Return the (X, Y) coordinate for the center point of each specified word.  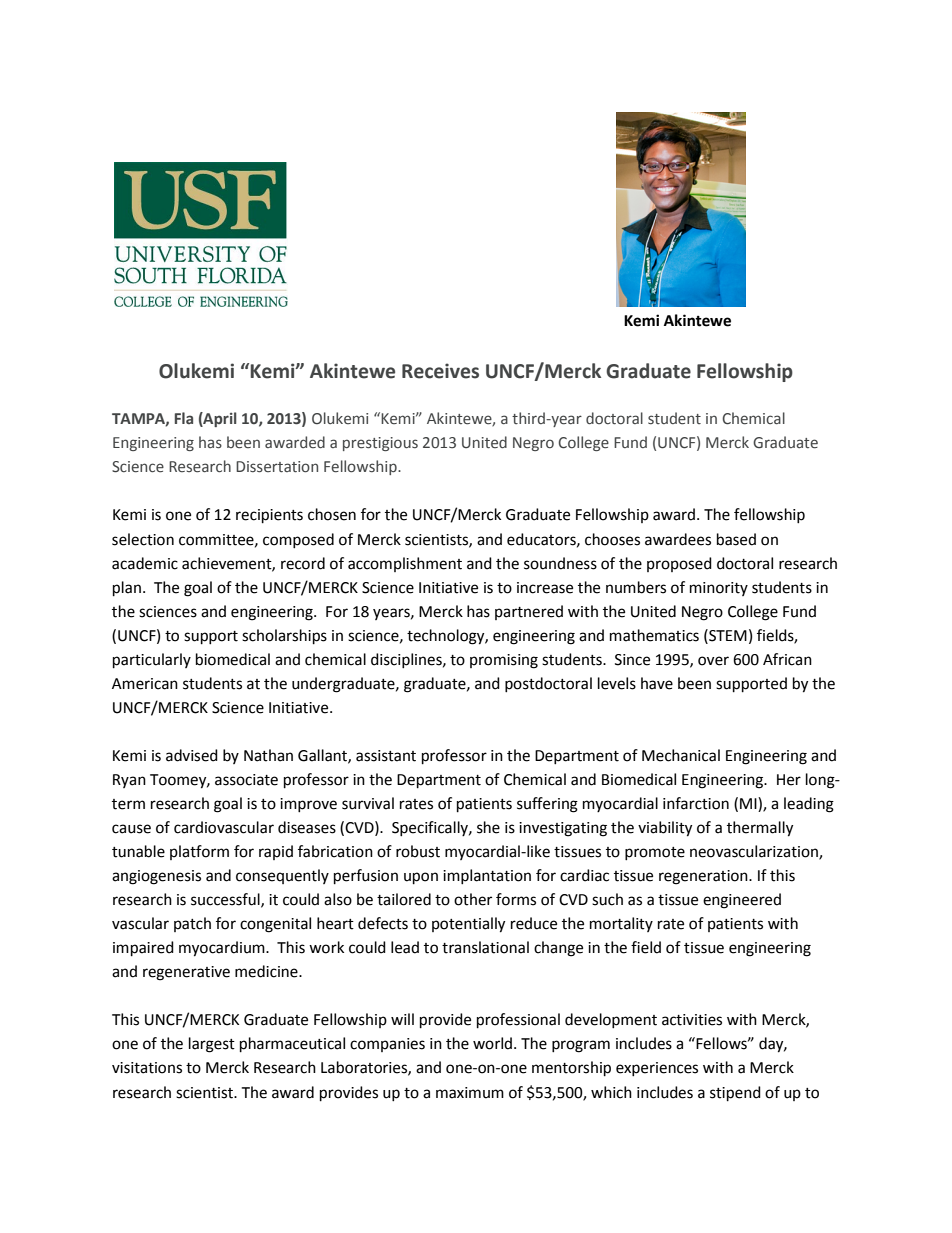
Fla (184, 418)
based (736, 539)
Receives (440, 371)
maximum (470, 1093)
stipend (735, 1094)
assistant (386, 756)
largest (212, 1045)
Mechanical (681, 755)
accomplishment (405, 564)
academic (145, 563)
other (473, 899)
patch (192, 924)
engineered (742, 901)
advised (192, 755)
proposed (679, 564)
